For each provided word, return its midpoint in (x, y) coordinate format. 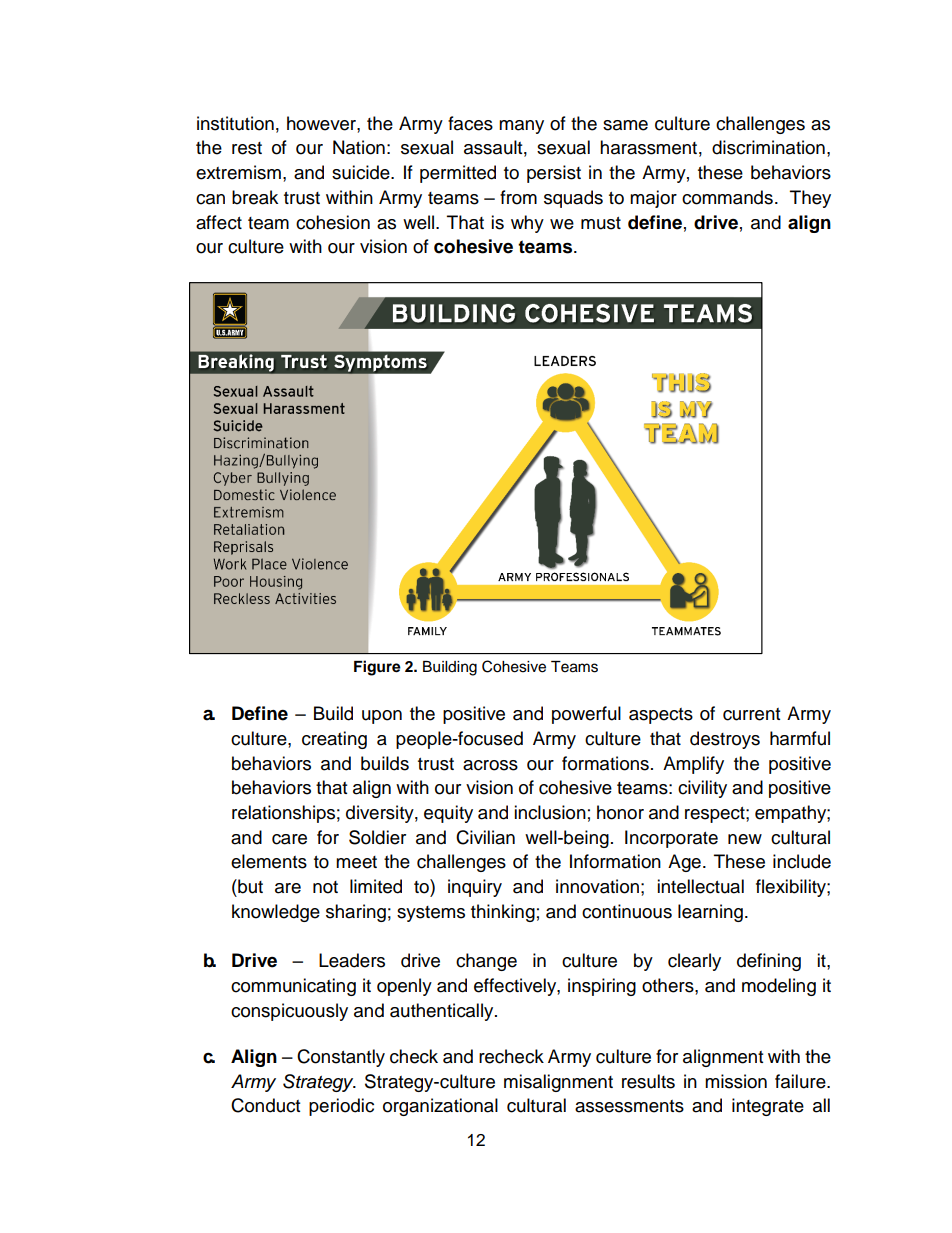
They (810, 199)
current (751, 714)
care (289, 839)
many (521, 127)
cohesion (333, 222)
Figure (377, 668)
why (527, 224)
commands (727, 197)
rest (247, 148)
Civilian (485, 837)
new (745, 839)
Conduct (265, 1105)
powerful (586, 715)
